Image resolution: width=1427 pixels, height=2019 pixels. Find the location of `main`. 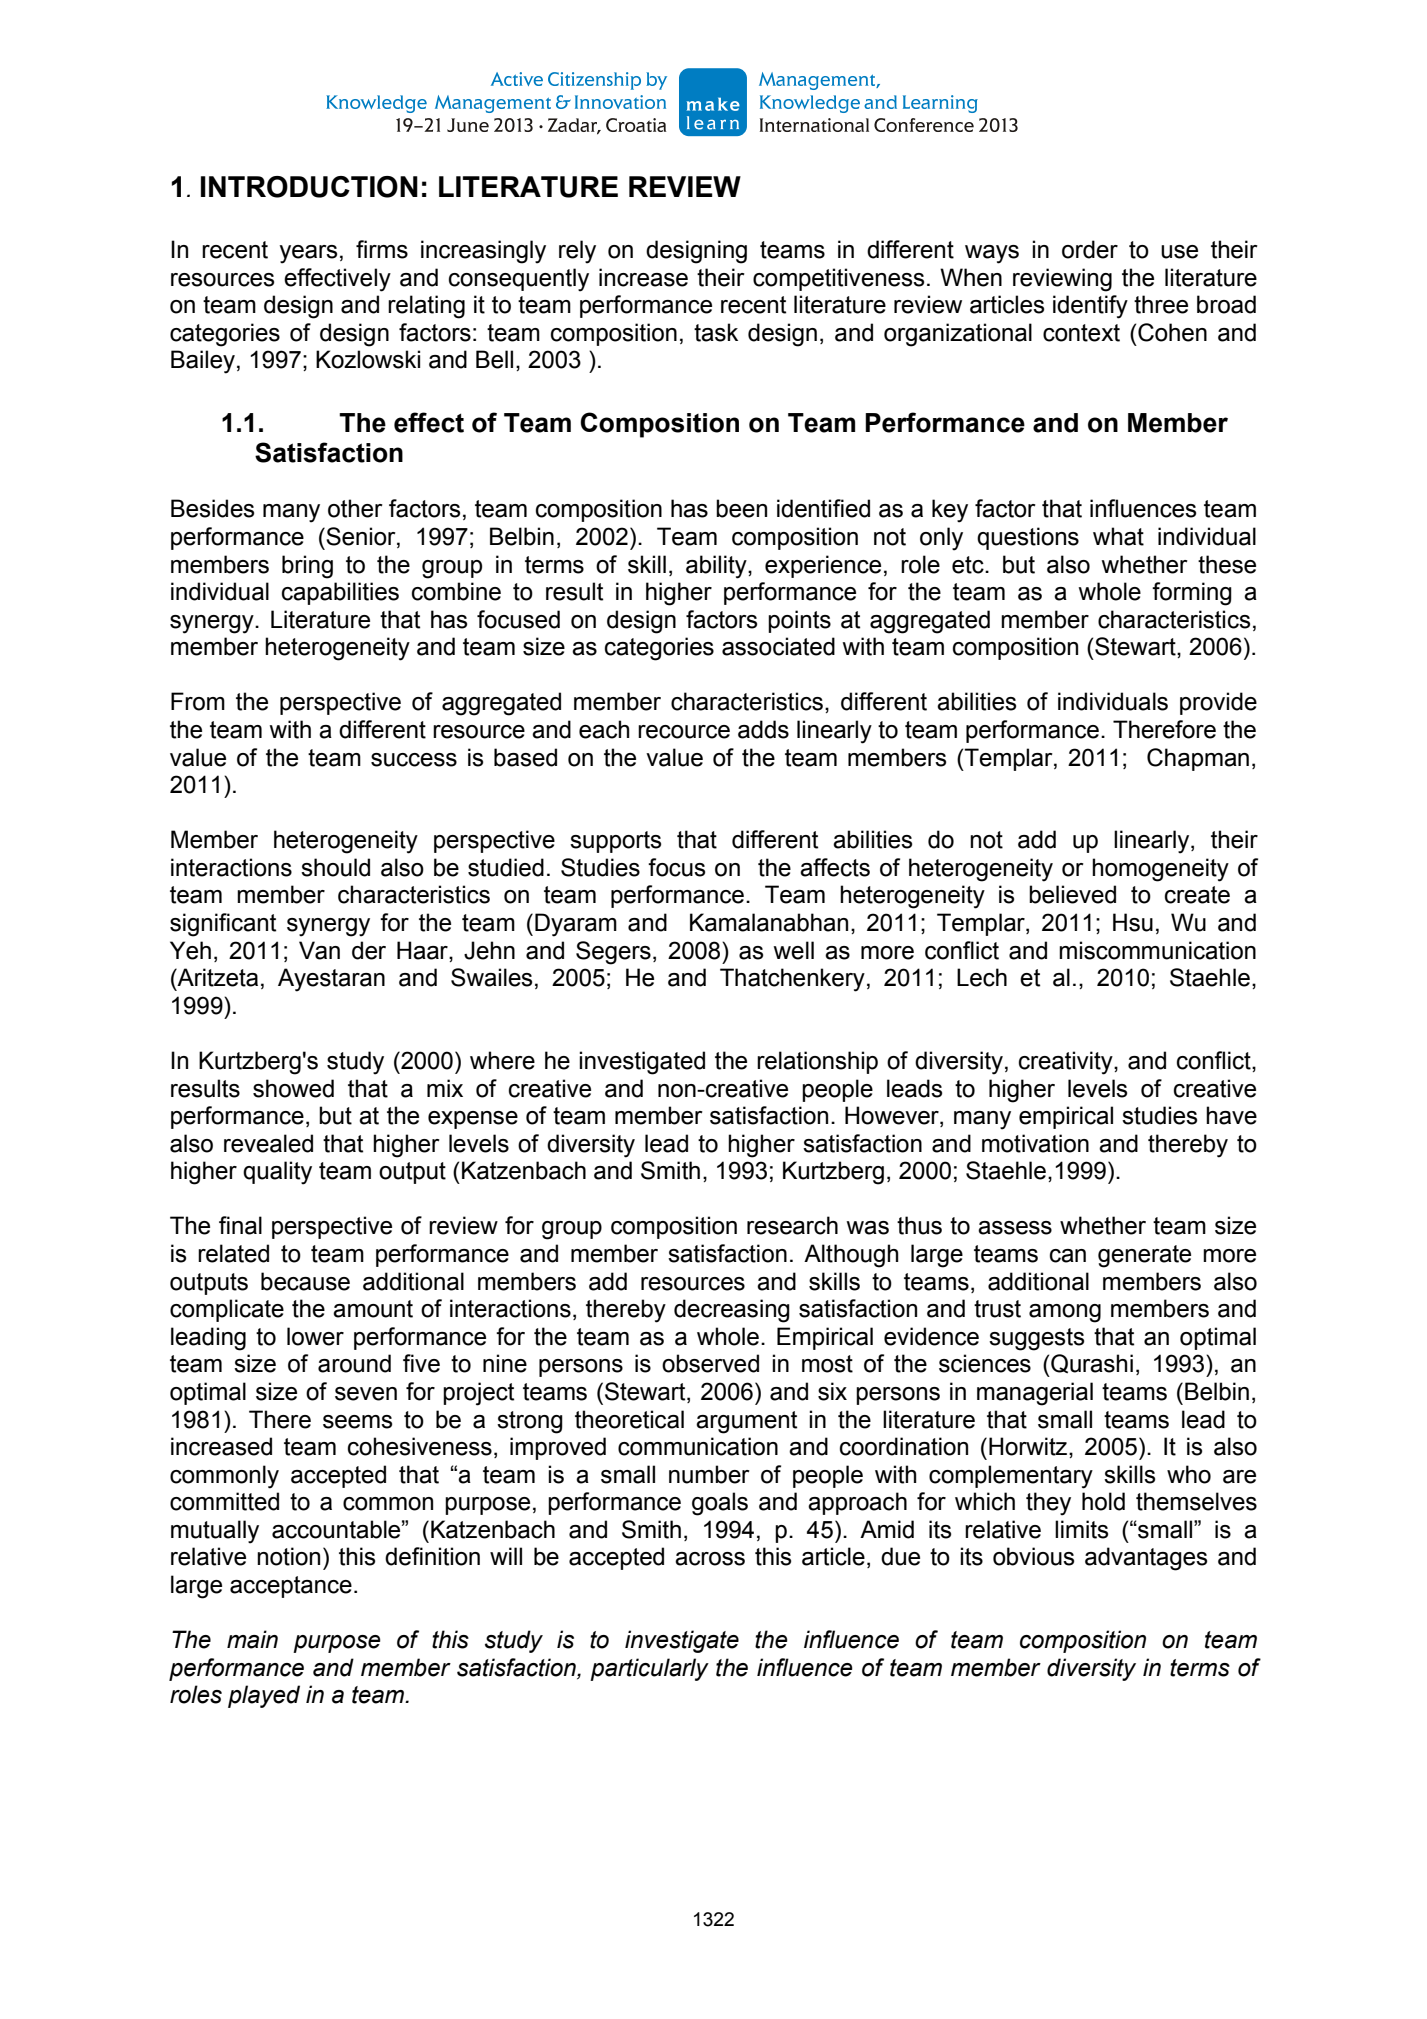

main is located at coordinates (252, 1639).
